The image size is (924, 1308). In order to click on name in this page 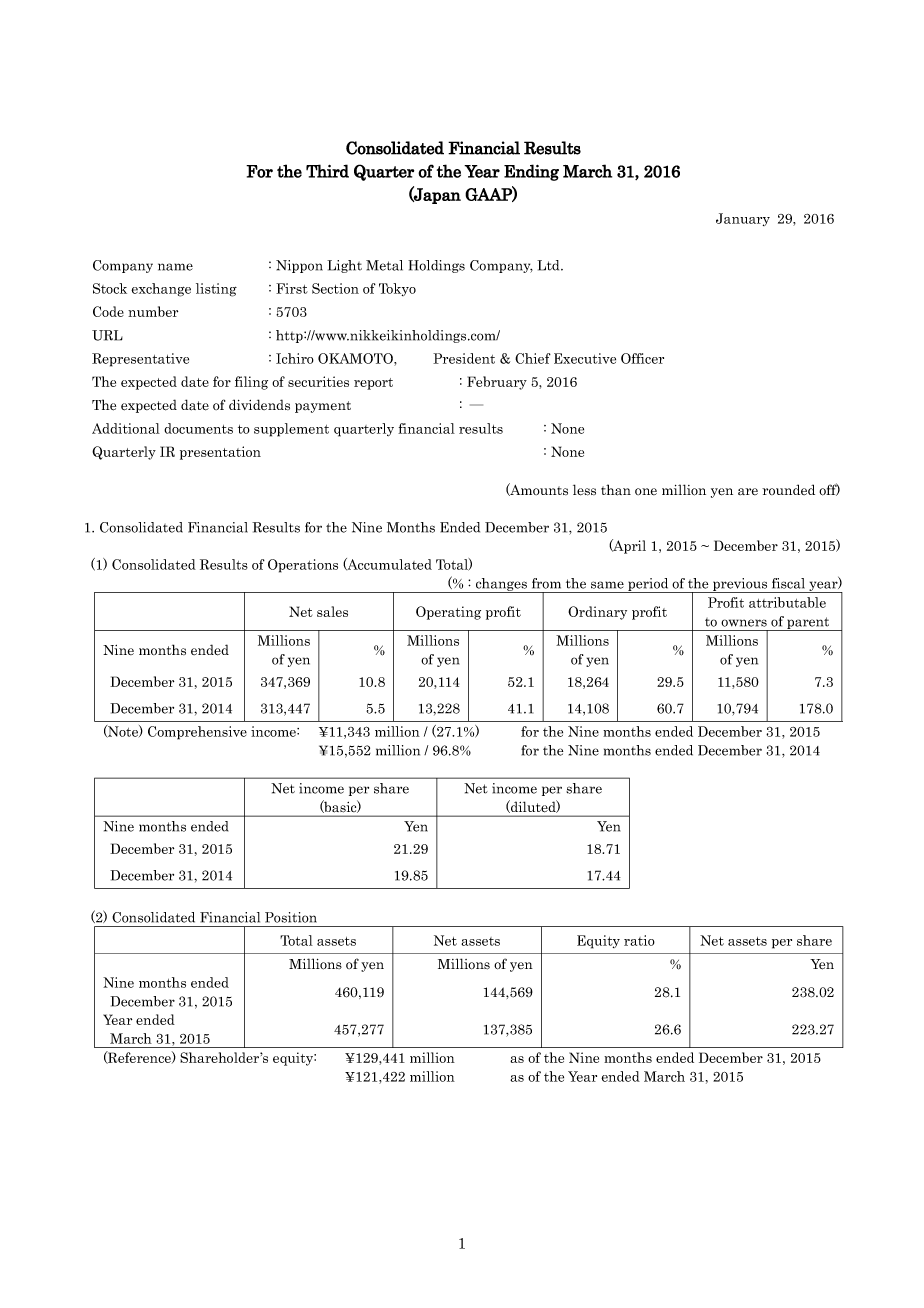, I will do `click(175, 267)`.
